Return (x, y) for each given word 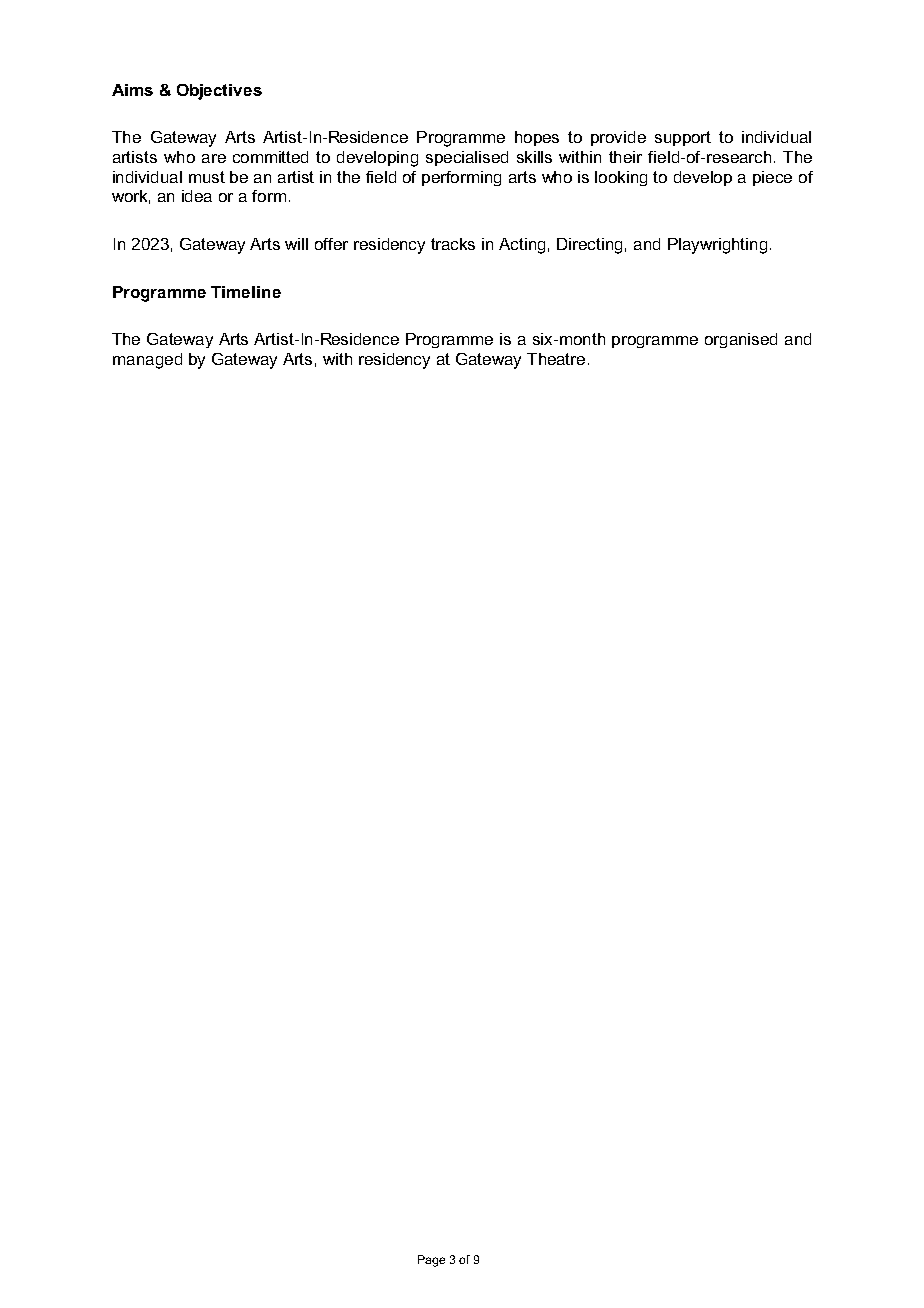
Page (431, 1261)
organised (741, 340)
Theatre (556, 359)
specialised (467, 158)
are (214, 158)
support (683, 138)
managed (147, 361)
